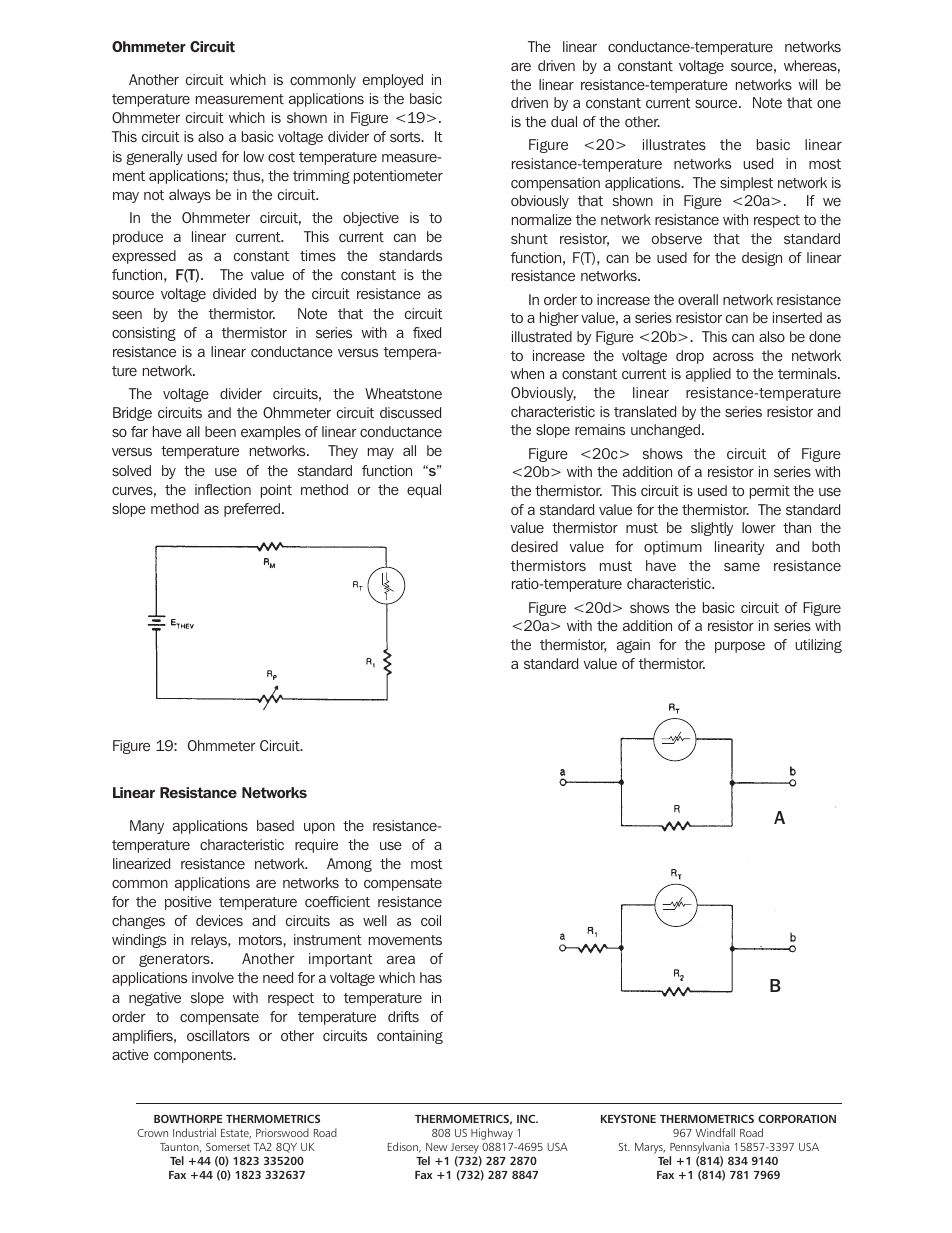 The height and width of the page is (1233, 952). Describe the element at coordinates (194, 1132) in the page. I see `Industrial` at that location.
